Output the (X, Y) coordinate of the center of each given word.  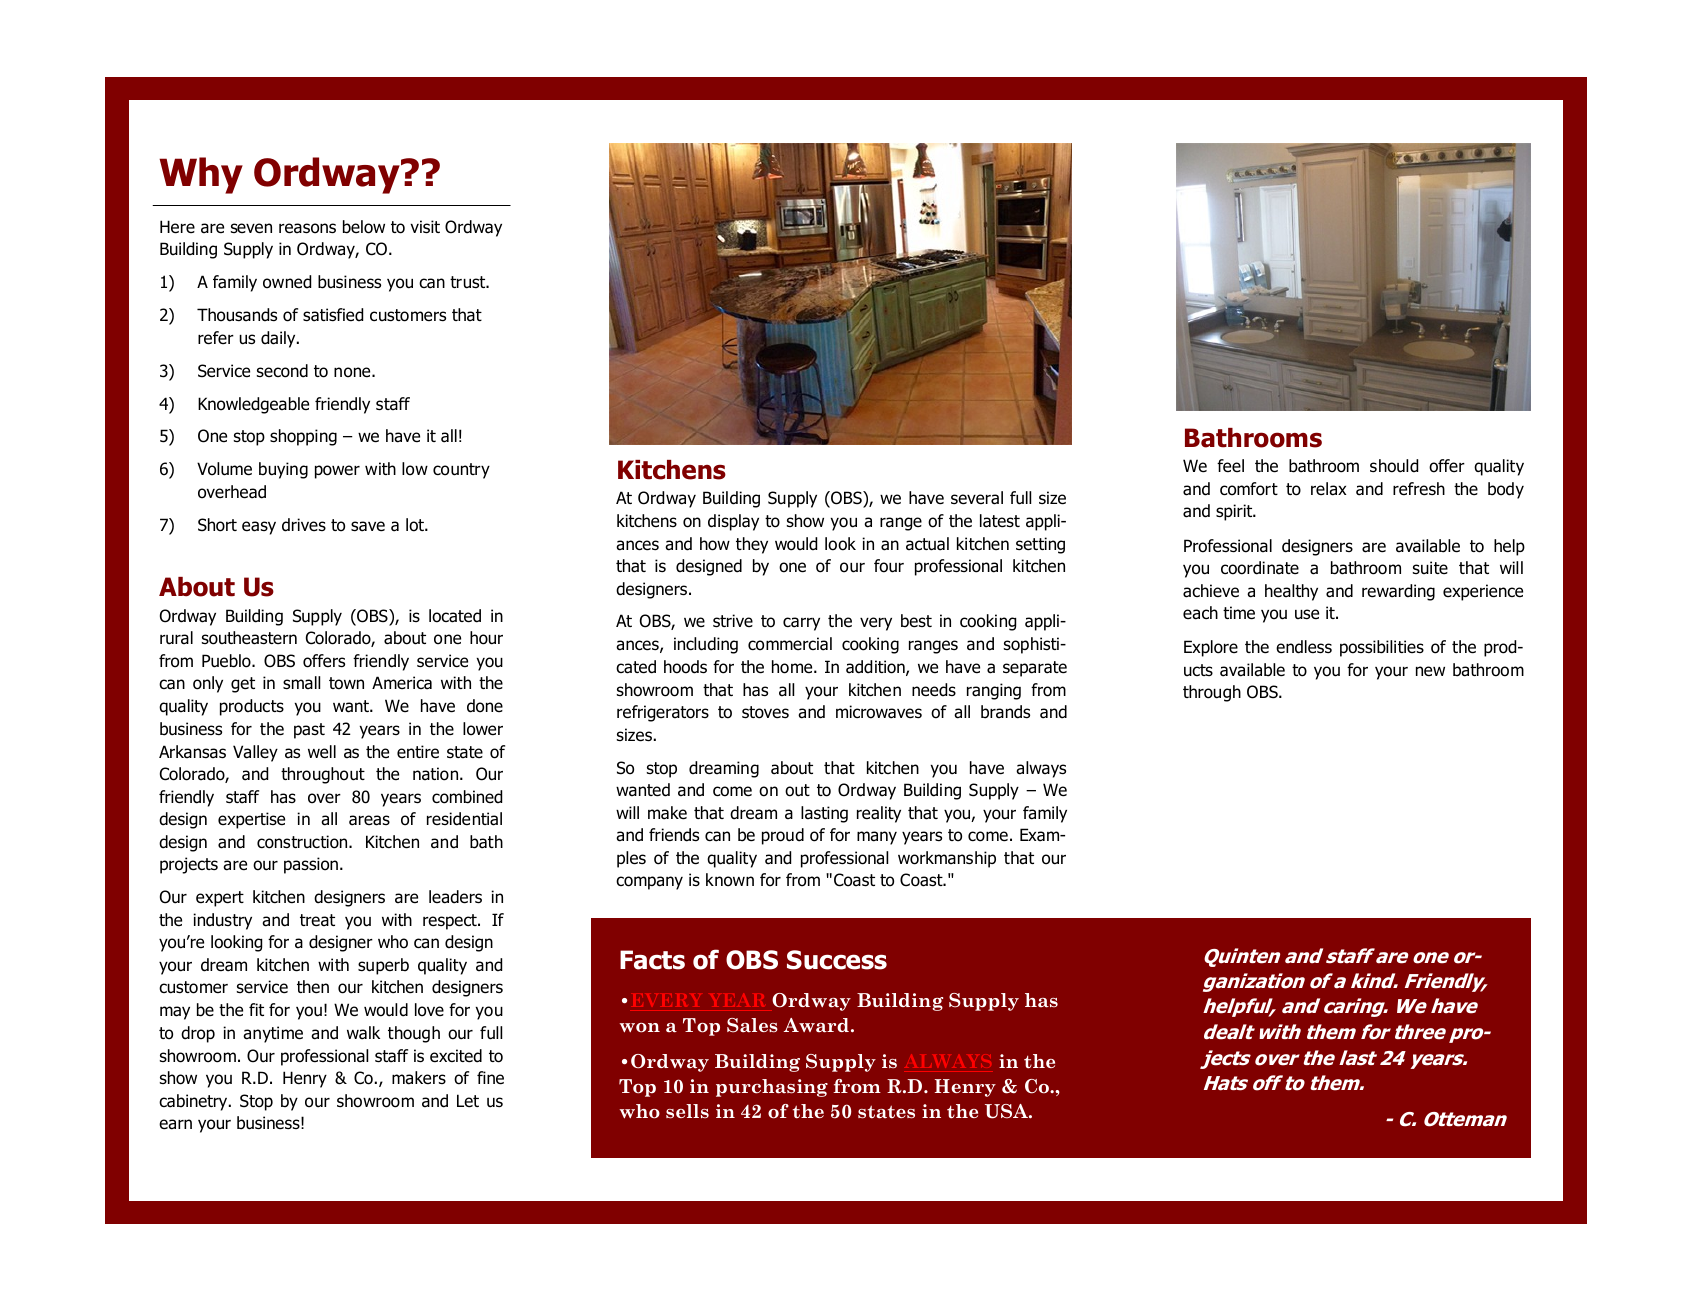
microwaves (879, 712)
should (1394, 466)
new (1430, 671)
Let (468, 1101)
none (353, 372)
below (364, 227)
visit (425, 227)
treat (317, 920)
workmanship (947, 859)
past (309, 731)
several (977, 498)
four (889, 566)
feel (1230, 466)
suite (1430, 568)
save (368, 526)
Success (837, 960)
